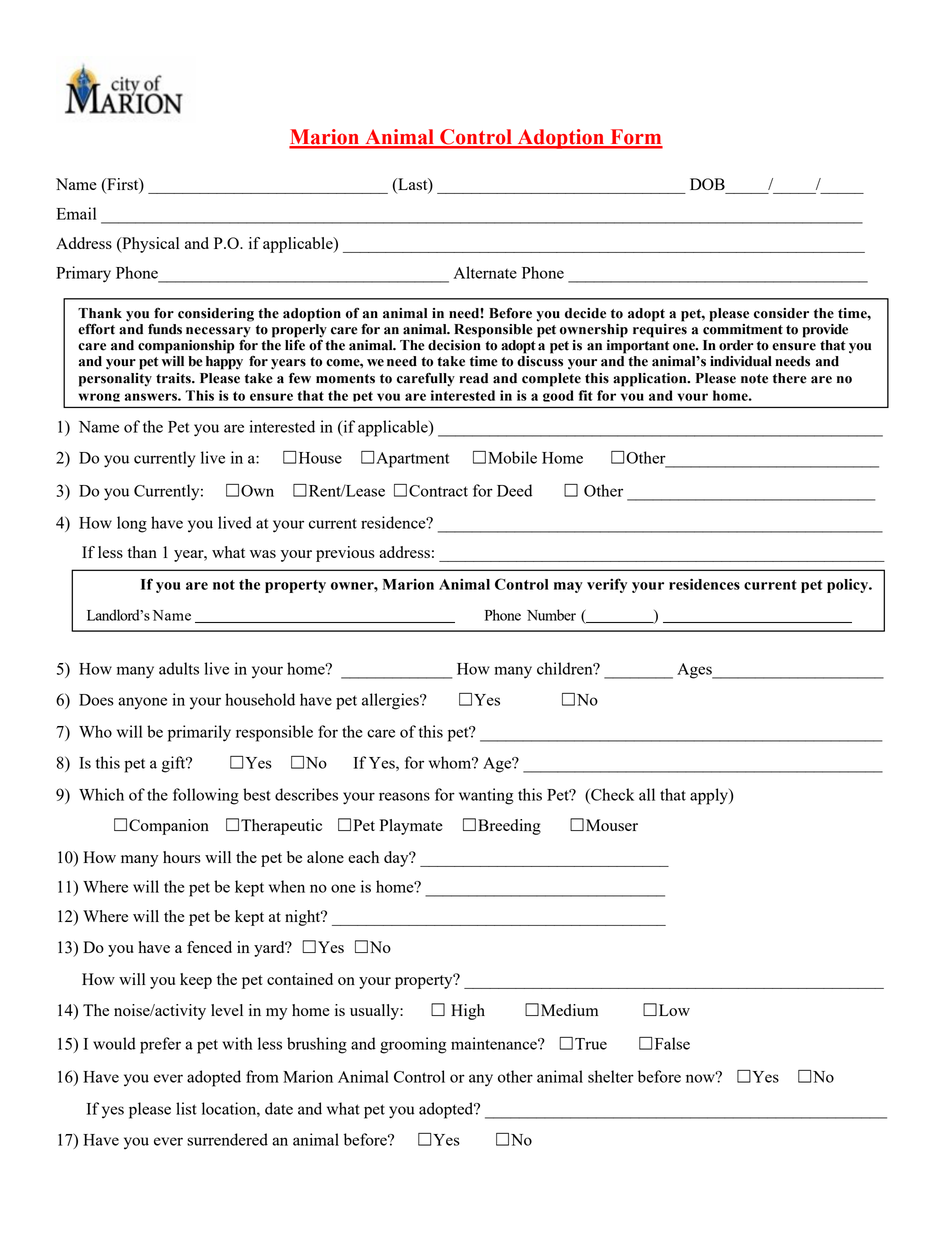  Describe the element at coordinates (485, 272) in the screenshot. I see `Alternate` at that location.
